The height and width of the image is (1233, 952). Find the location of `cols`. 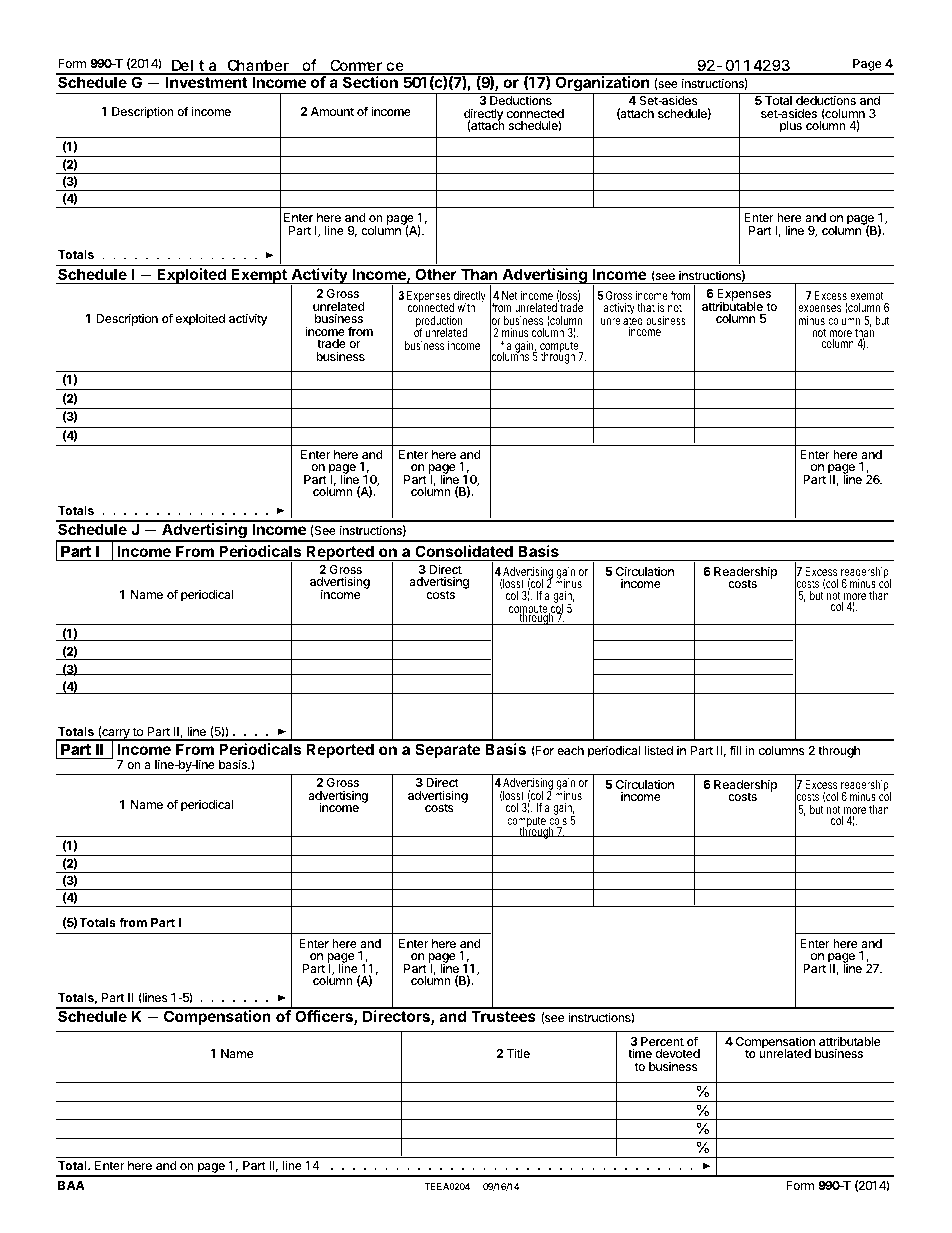

cols is located at coordinates (558, 821).
